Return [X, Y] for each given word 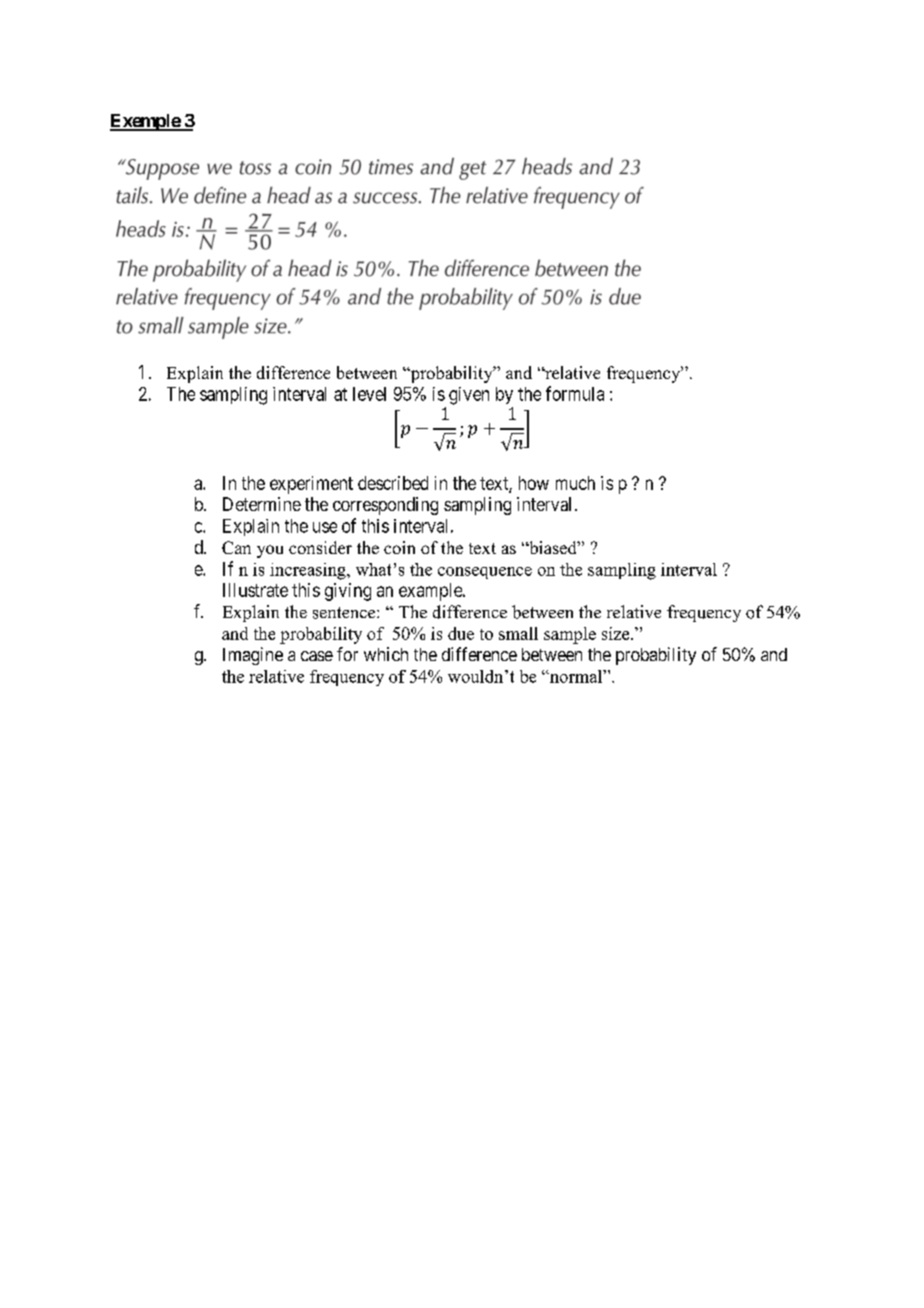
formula [575, 393]
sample [570, 635]
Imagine [253, 656]
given [469, 396]
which [386, 654]
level [369, 394]
